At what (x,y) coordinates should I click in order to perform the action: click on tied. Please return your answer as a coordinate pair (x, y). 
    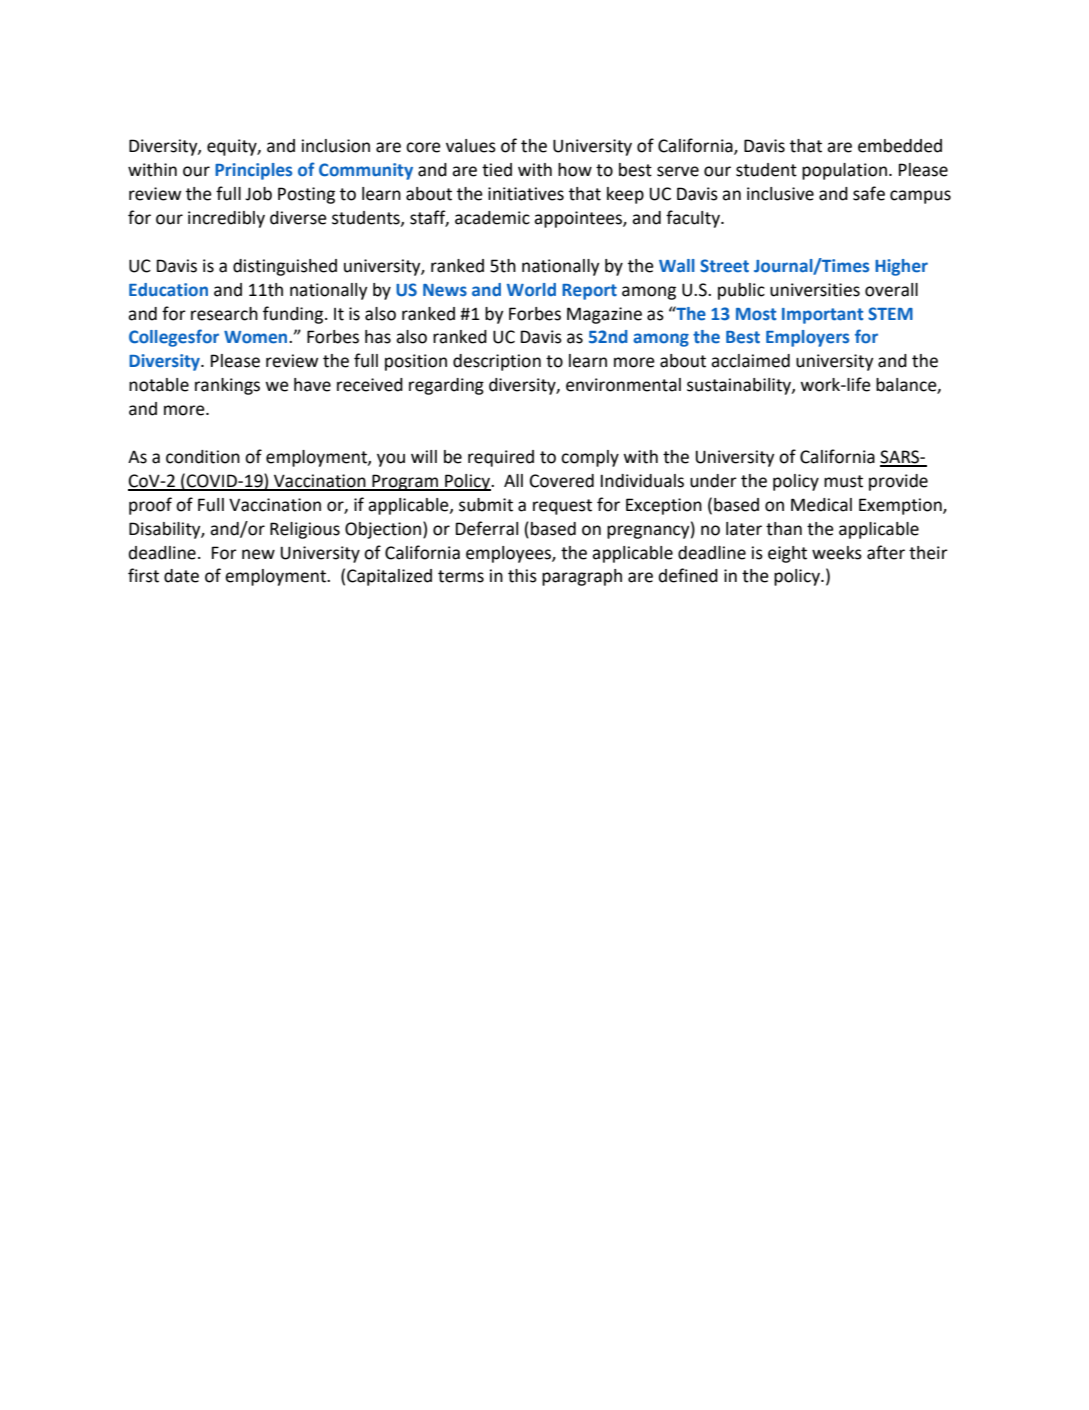
    Looking at the image, I should click on (497, 170).
